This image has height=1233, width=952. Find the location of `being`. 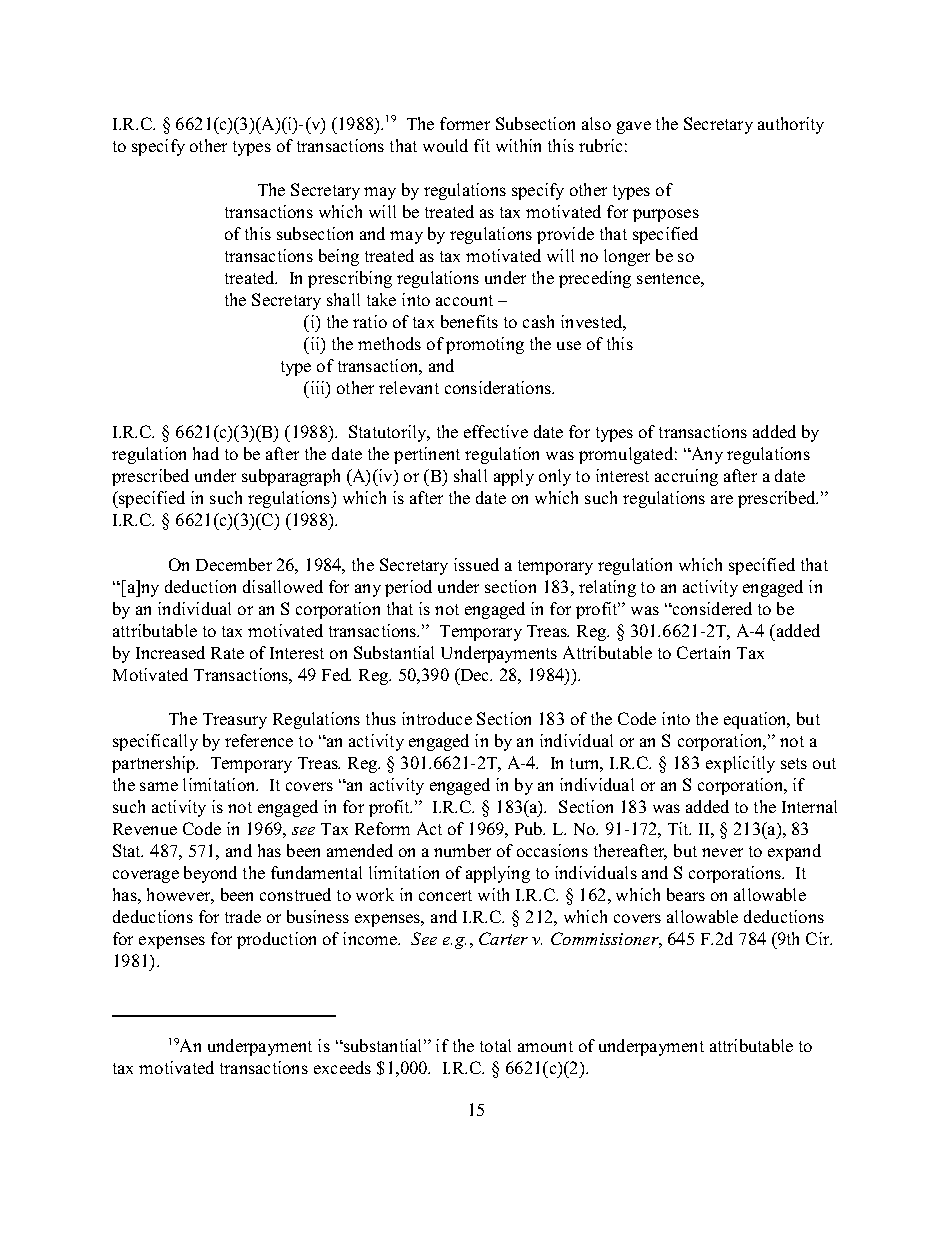

being is located at coordinates (339, 257).
